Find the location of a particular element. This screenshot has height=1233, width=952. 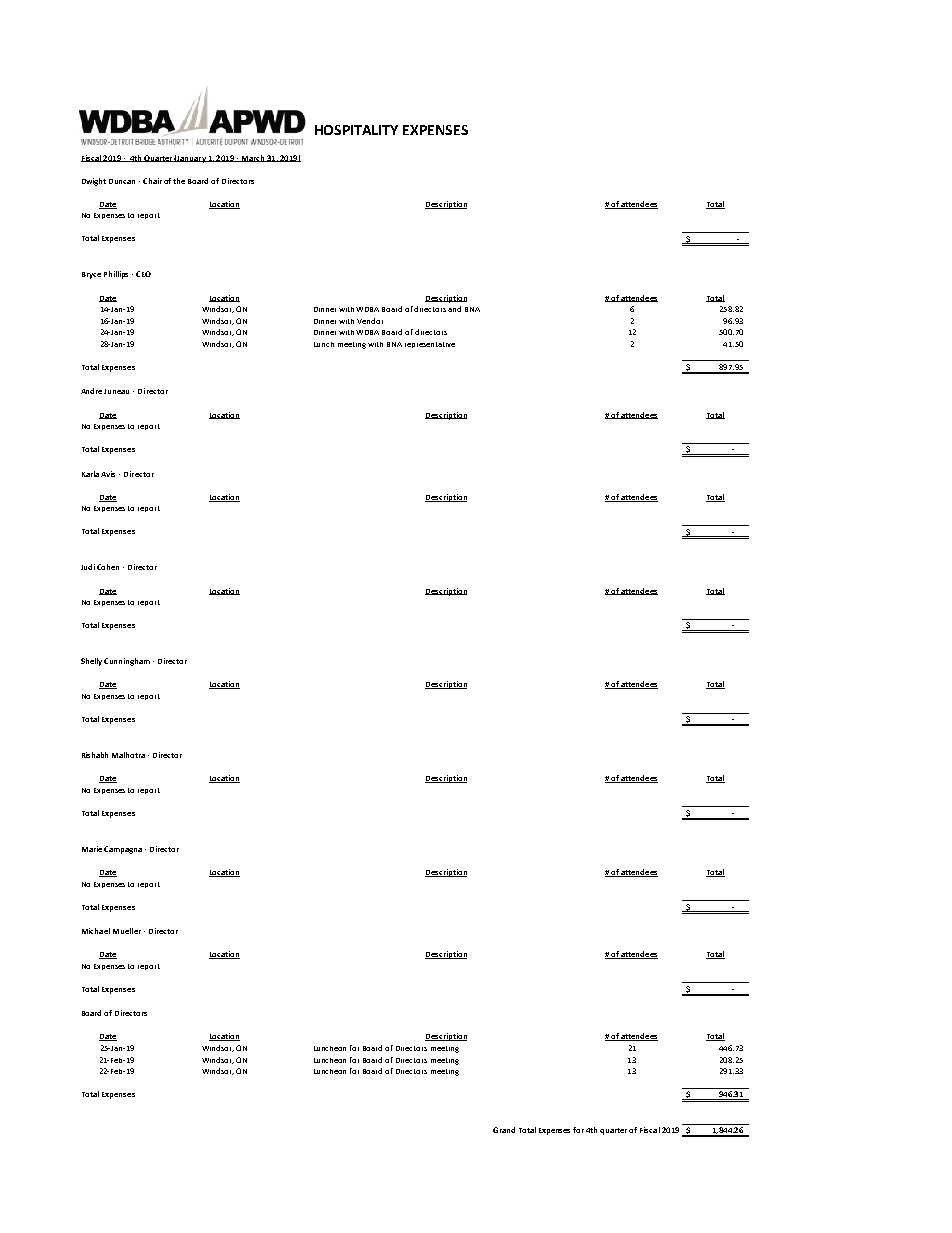

Cohen is located at coordinates (108, 567).
